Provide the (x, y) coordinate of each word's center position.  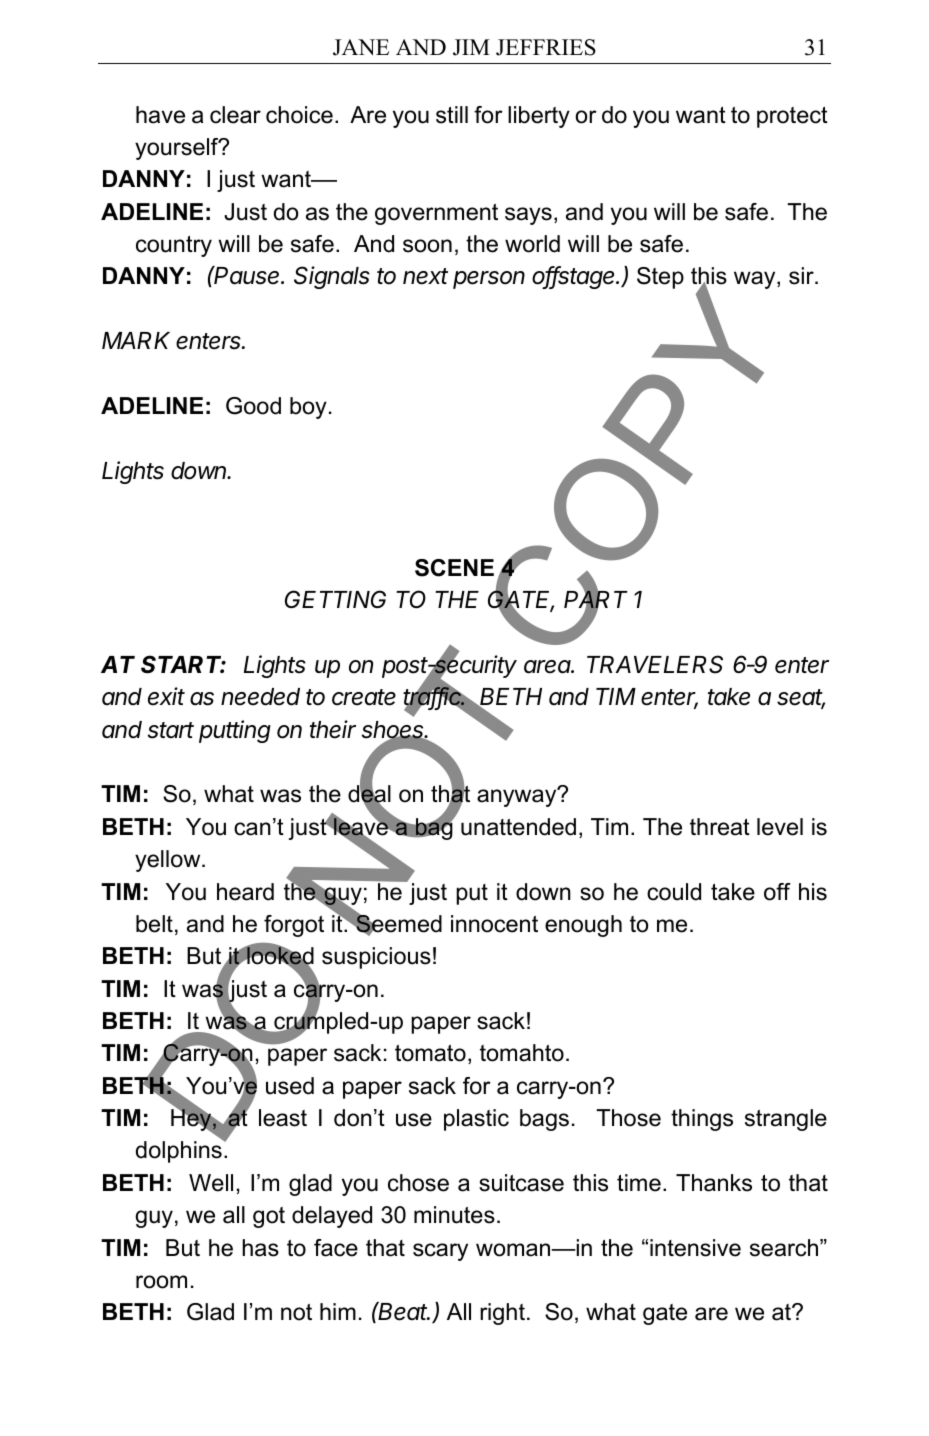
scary (440, 1252)
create (364, 697)
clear (235, 115)
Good (253, 406)
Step (660, 278)
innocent (494, 924)
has (260, 1248)
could (674, 892)
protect (792, 117)
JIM (471, 47)
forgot (294, 926)
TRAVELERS (655, 664)
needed (260, 697)
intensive (695, 1248)
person (489, 280)
